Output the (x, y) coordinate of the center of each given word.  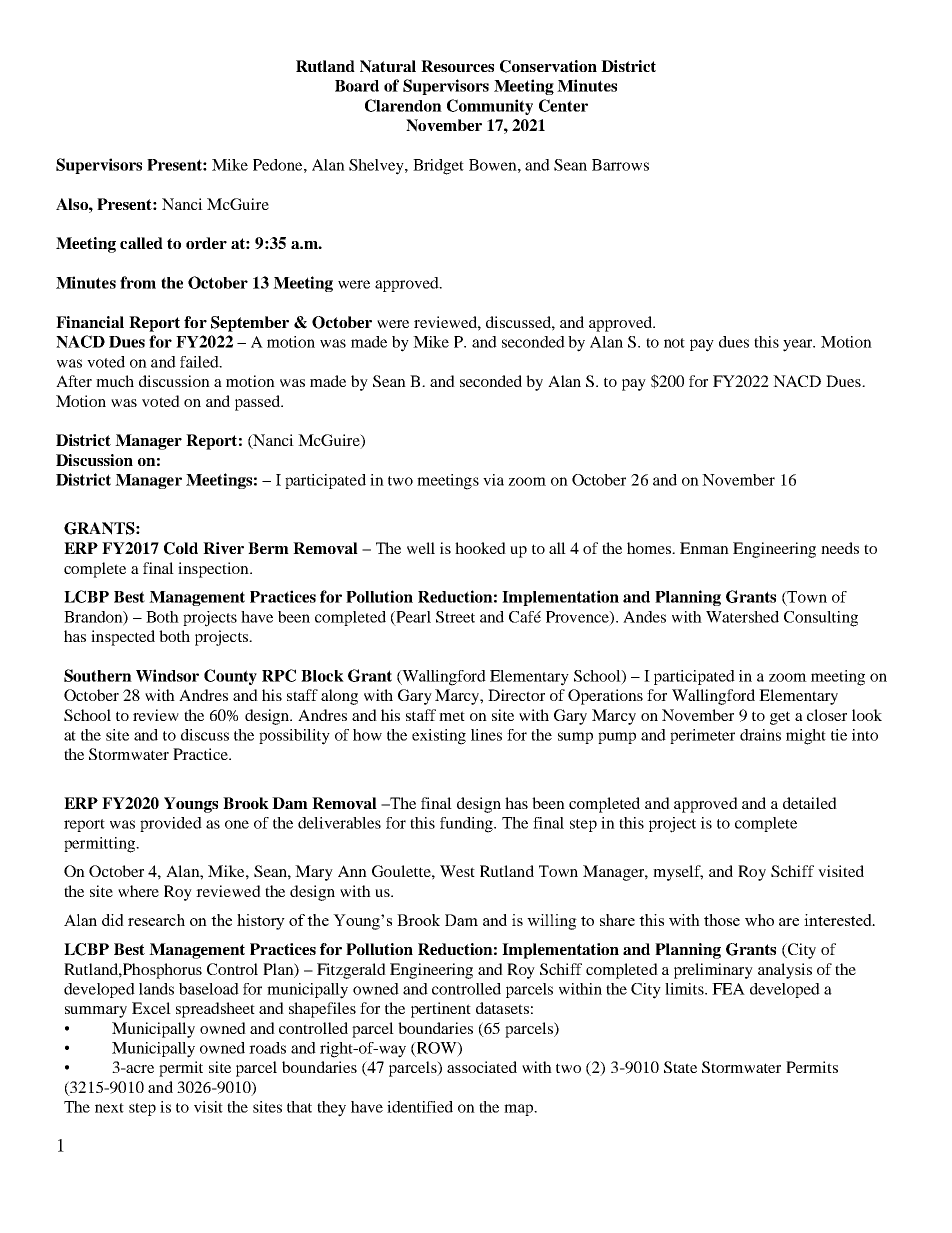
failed (200, 362)
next (109, 1108)
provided (171, 824)
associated (482, 1067)
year (799, 345)
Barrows (620, 165)
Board (357, 86)
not (674, 343)
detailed (810, 803)
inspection (214, 570)
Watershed (742, 617)
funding (467, 825)
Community (490, 107)
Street (455, 617)
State (680, 1067)
